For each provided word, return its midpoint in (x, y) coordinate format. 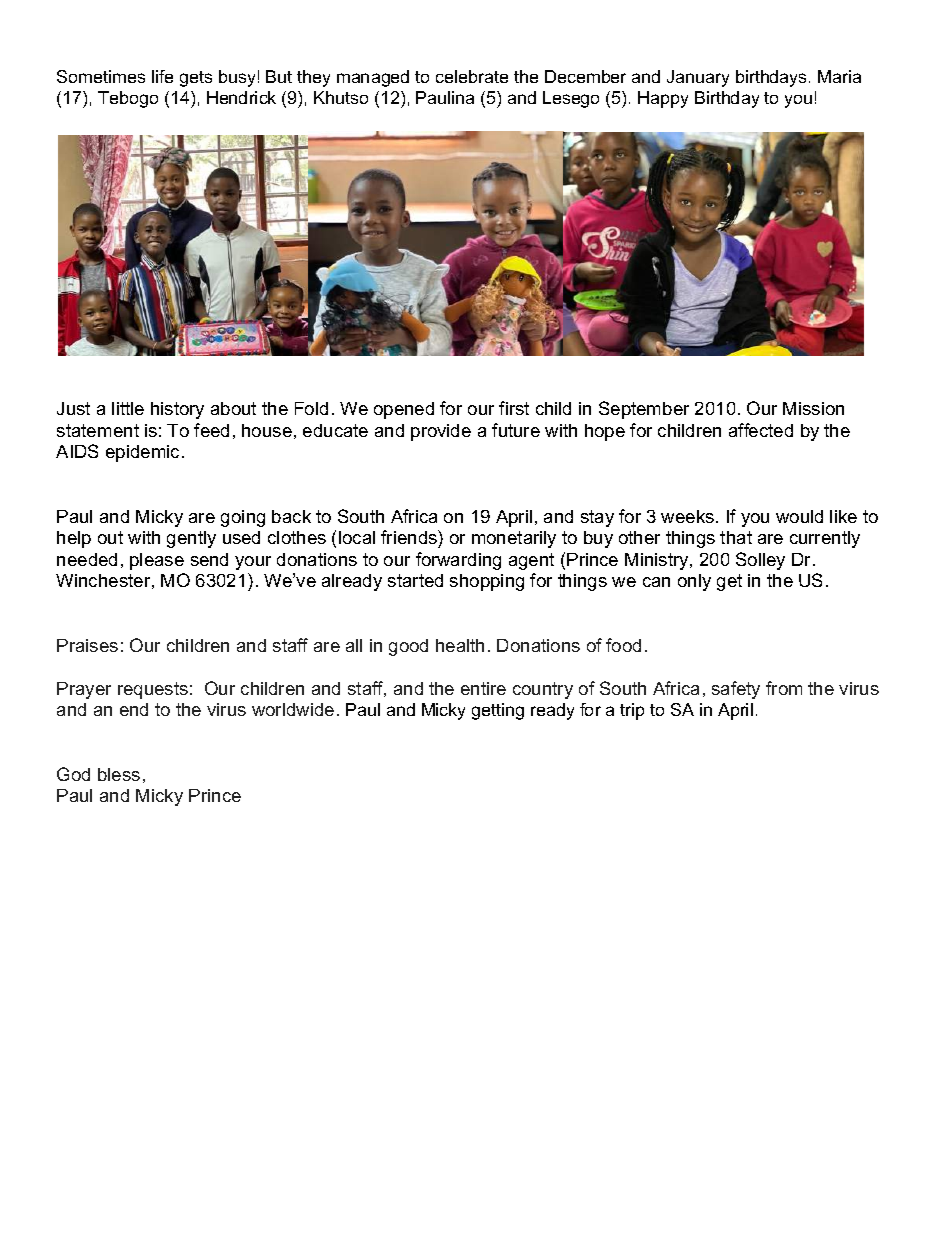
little (128, 408)
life (162, 76)
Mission (813, 408)
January (698, 78)
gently (191, 539)
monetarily (514, 539)
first (514, 408)
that (736, 537)
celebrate (472, 76)
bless (119, 774)
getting (498, 711)
